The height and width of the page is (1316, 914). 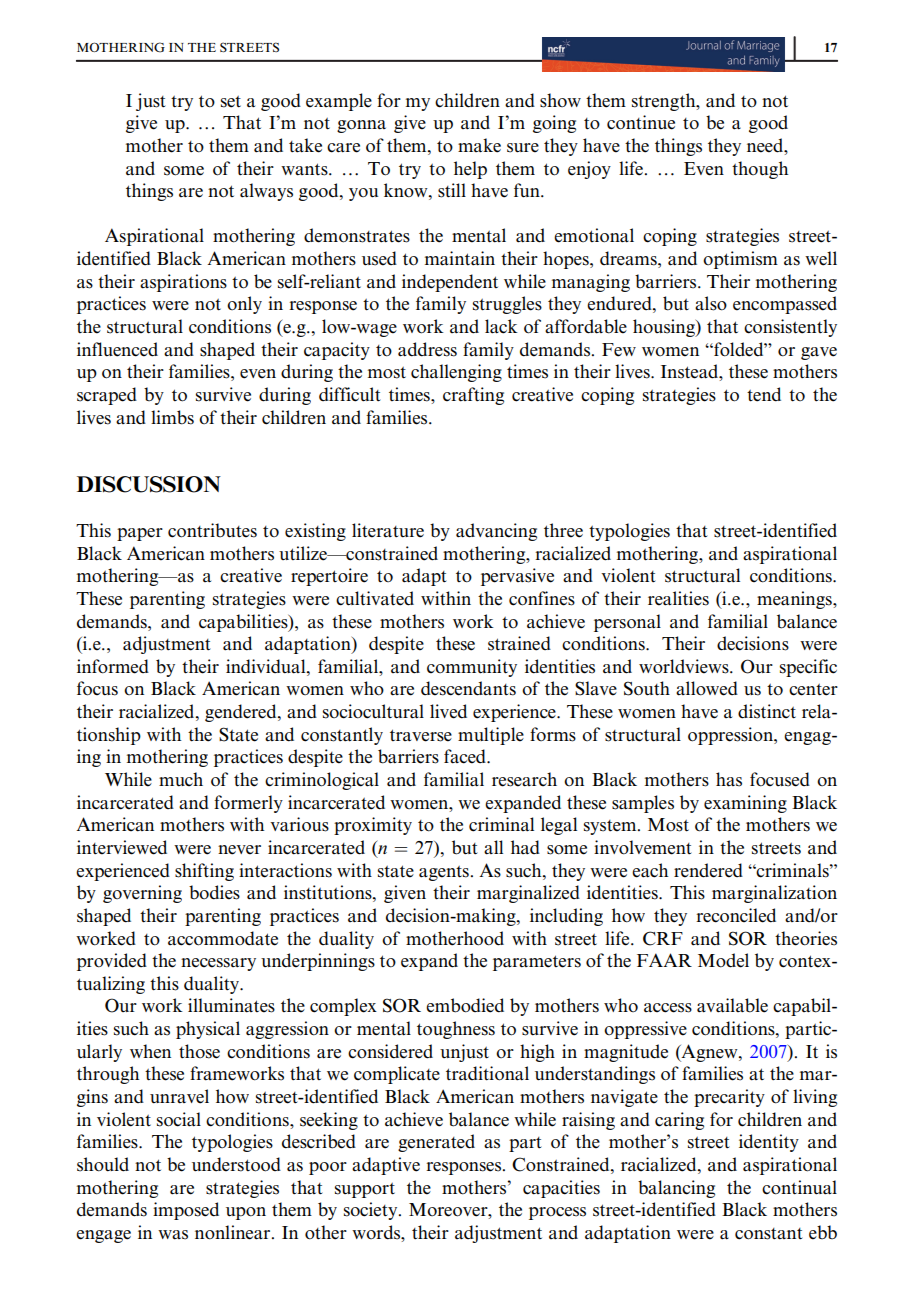 What do you see at coordinates (760, 170) in the page?
I see `though` at bounding box center [760, 170].
